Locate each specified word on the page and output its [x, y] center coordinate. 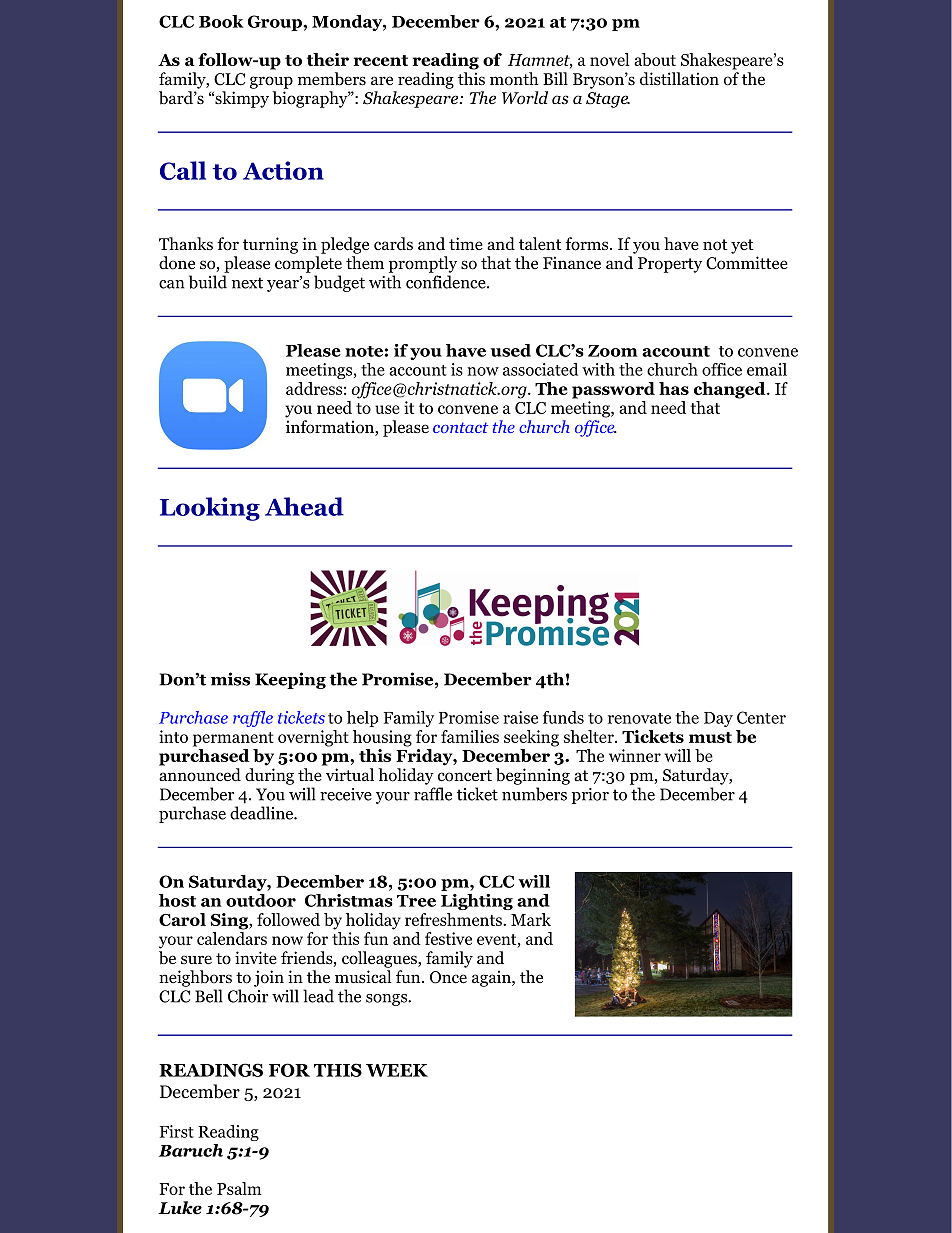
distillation [679, 79]
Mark [531, 919]
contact [460, 427]
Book [221, 21]
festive [448, 938]
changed [731, 390]
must [710, 737]
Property [670, 265]
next [247, 283]
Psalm [239, 1188]
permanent [233, 739]
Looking [210, 509]
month [514, 79]
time [466, 243]
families [470, 736]
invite [256, 957]
